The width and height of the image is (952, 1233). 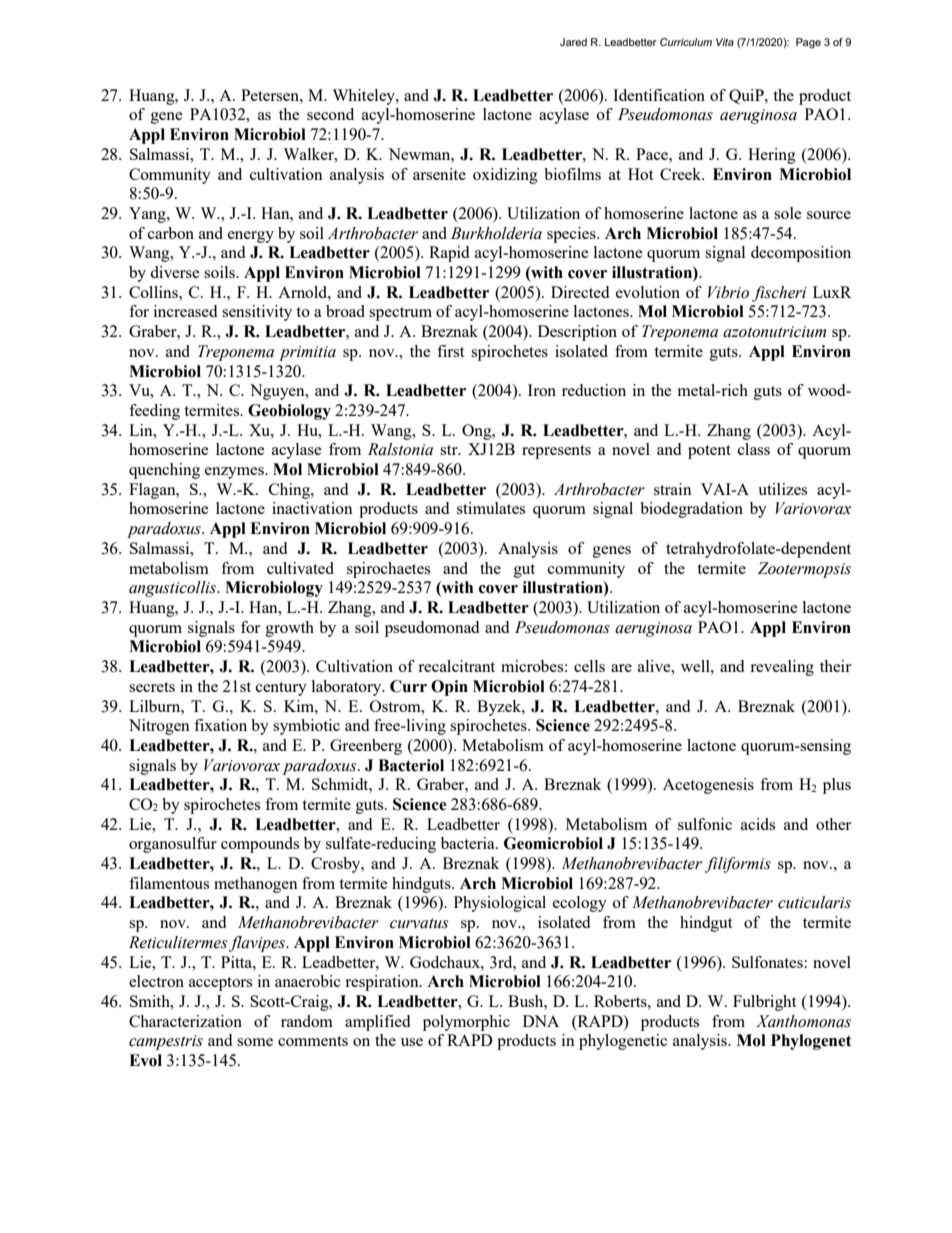 What do you see at coordinates (691, 510) in the image?
I see `biodegradation` at bounding box center [691, 510].
